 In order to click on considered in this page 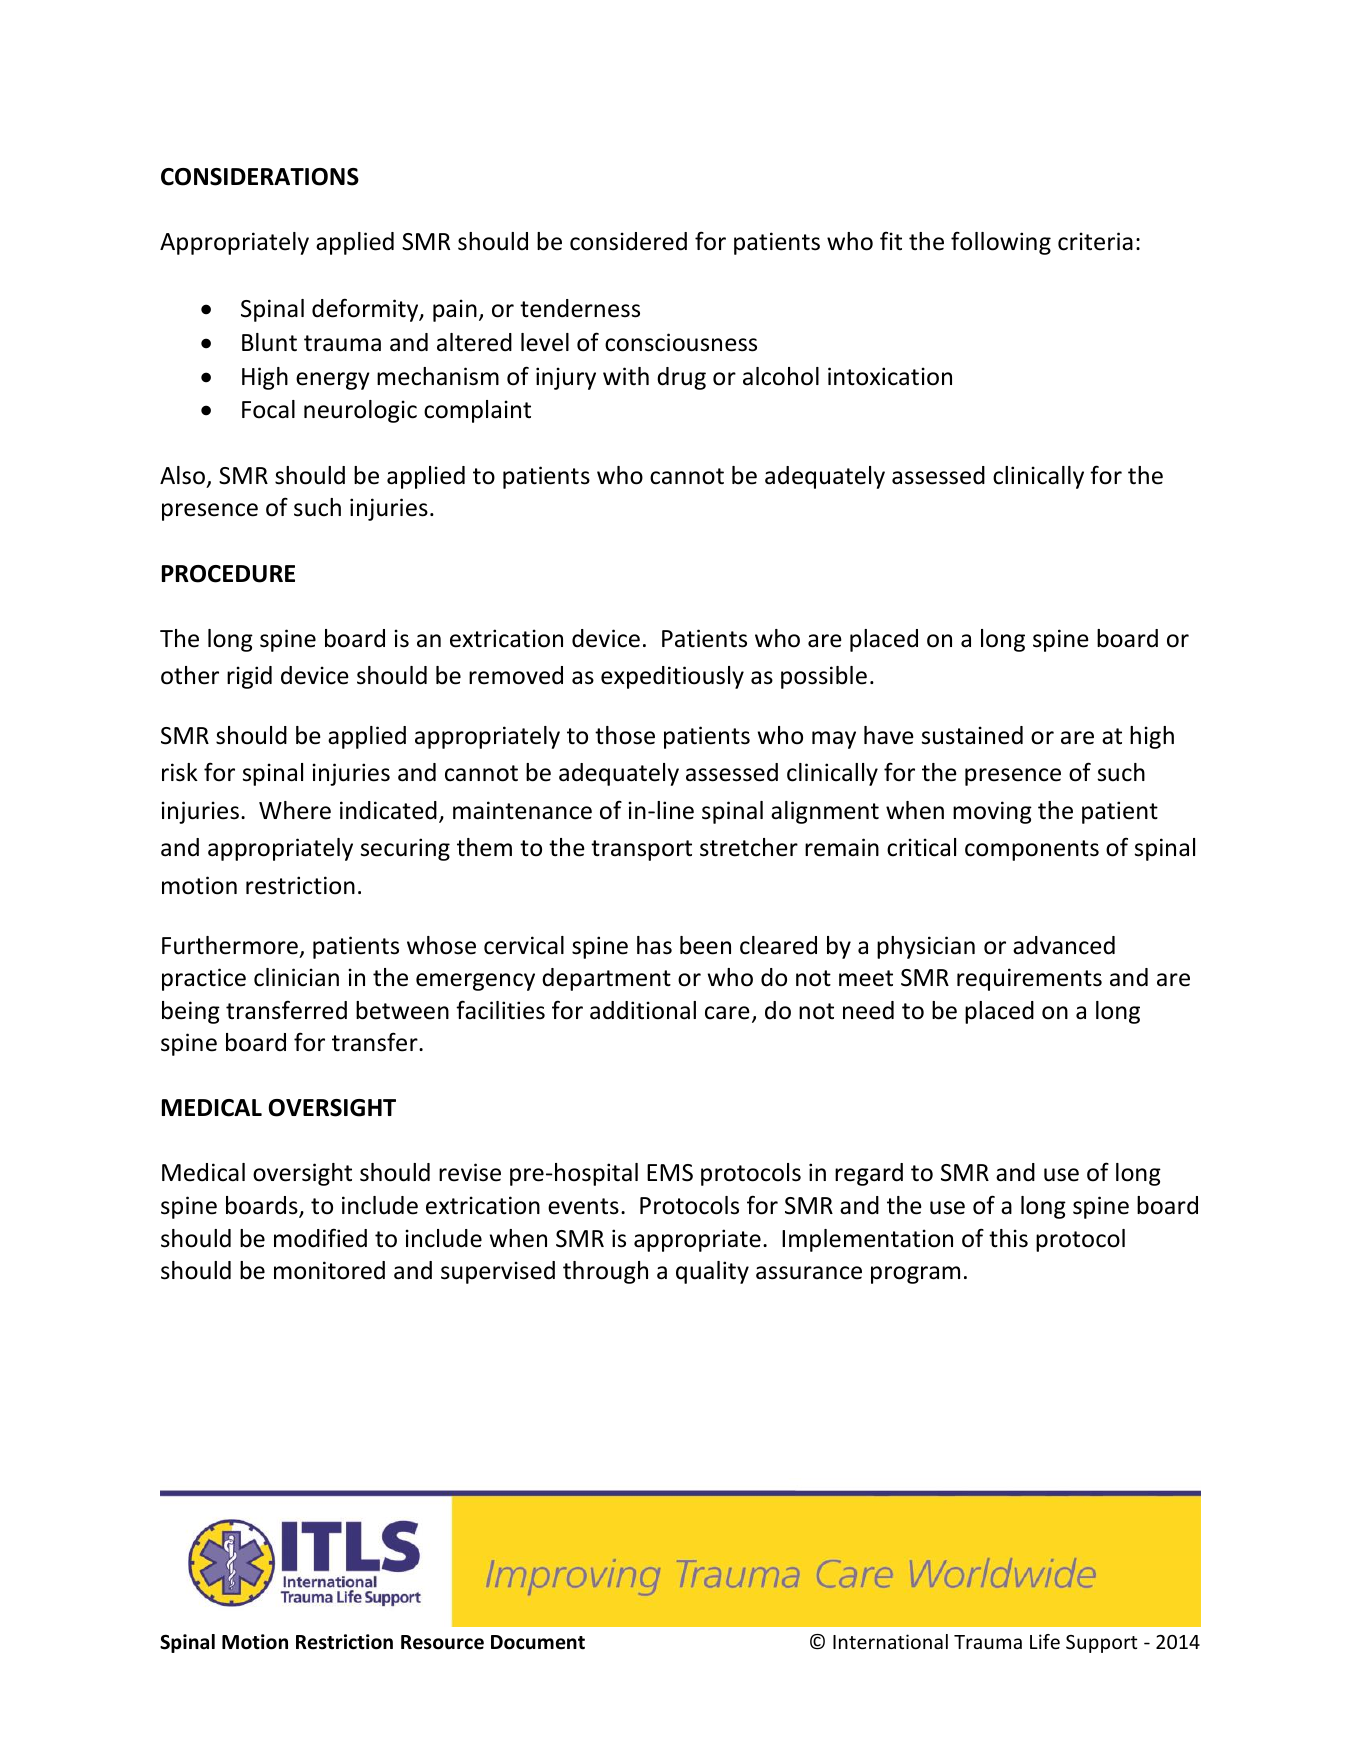, I will do `click(628, 241)`.
